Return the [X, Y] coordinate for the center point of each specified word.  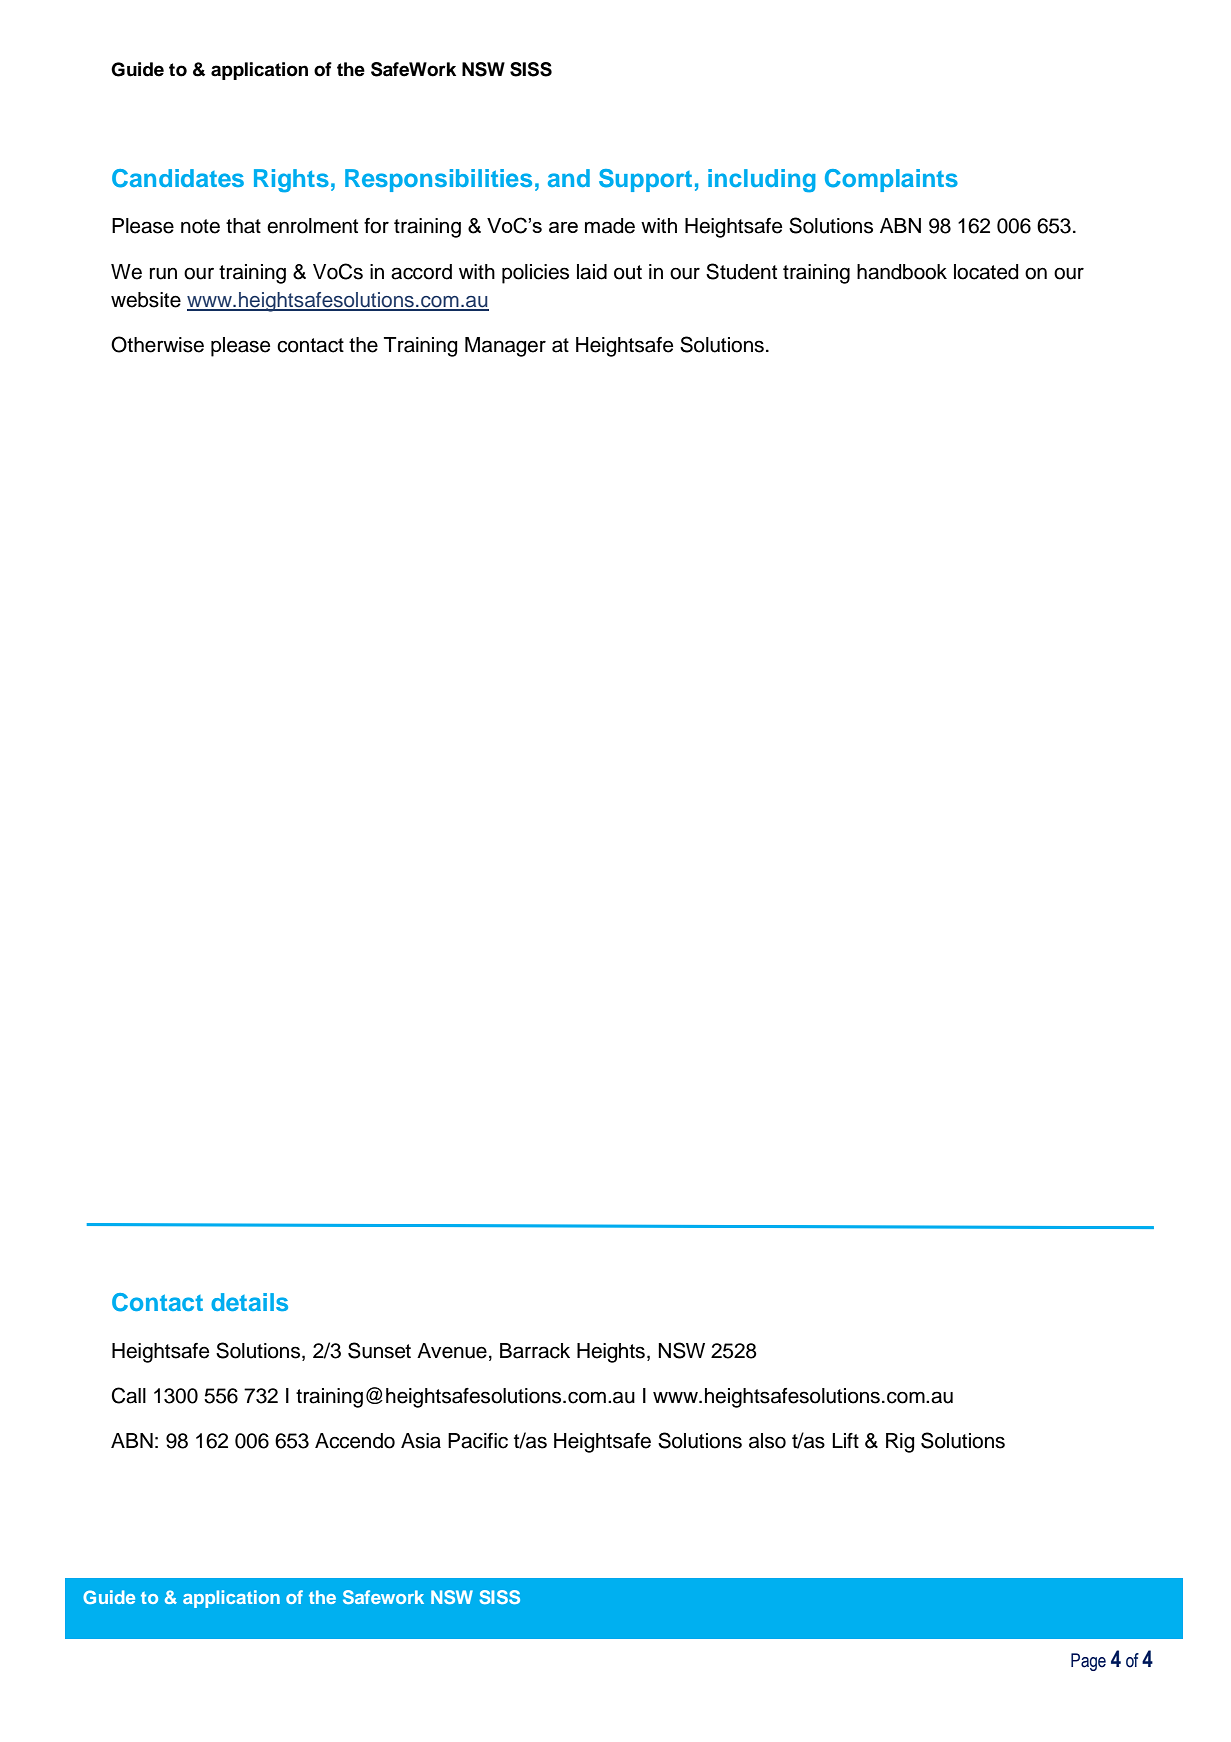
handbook [902, 272]
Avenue [452, 1351]
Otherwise [157, 344]
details [249, 1302]
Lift [845, 1440]
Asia [421, 1441]
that [243, 226]
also [767, 1441]
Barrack [535, 1351]
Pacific [478, 1441]
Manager [505, 347]
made [610, 226]
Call [129, 1395]
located [986, 272]
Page [1088, 1662]
